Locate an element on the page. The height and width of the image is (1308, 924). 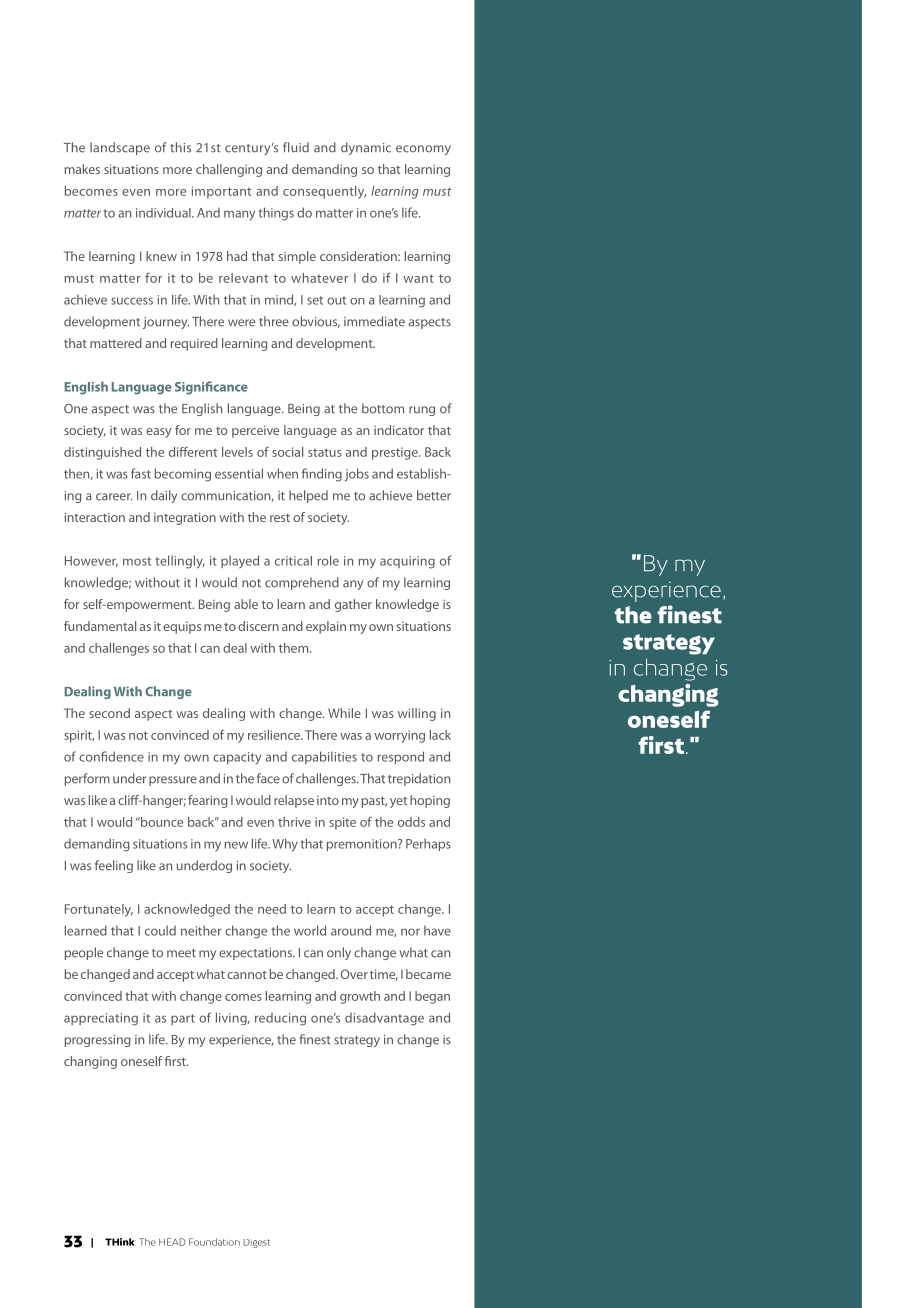
landscape is located at coordinates (120, 148).
